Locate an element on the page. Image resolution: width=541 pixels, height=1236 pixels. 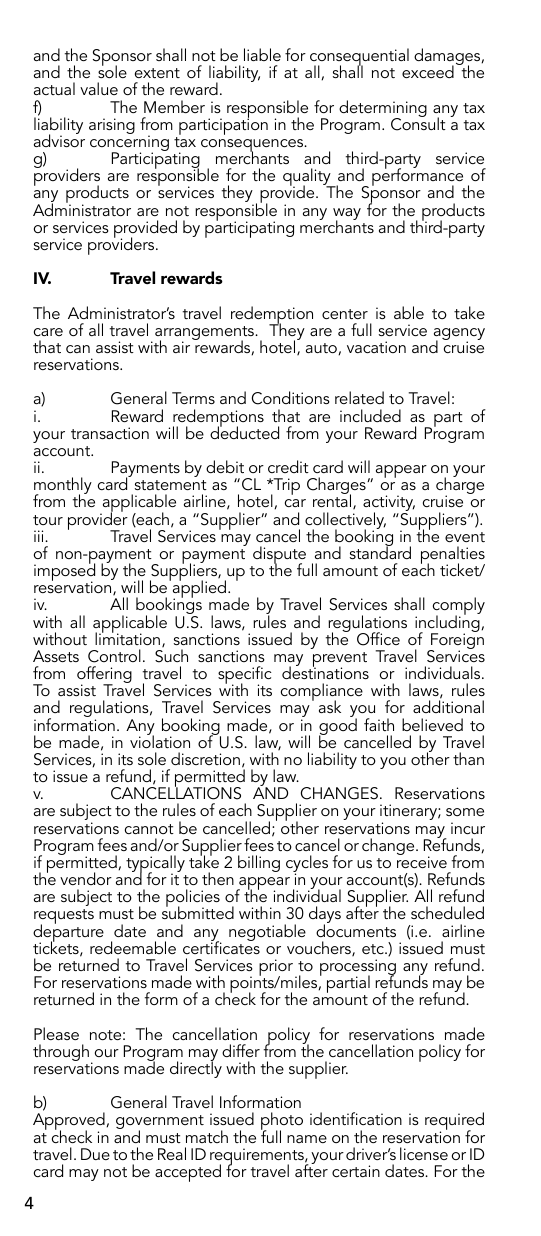
deducted is located at coordinates (244, 431).
